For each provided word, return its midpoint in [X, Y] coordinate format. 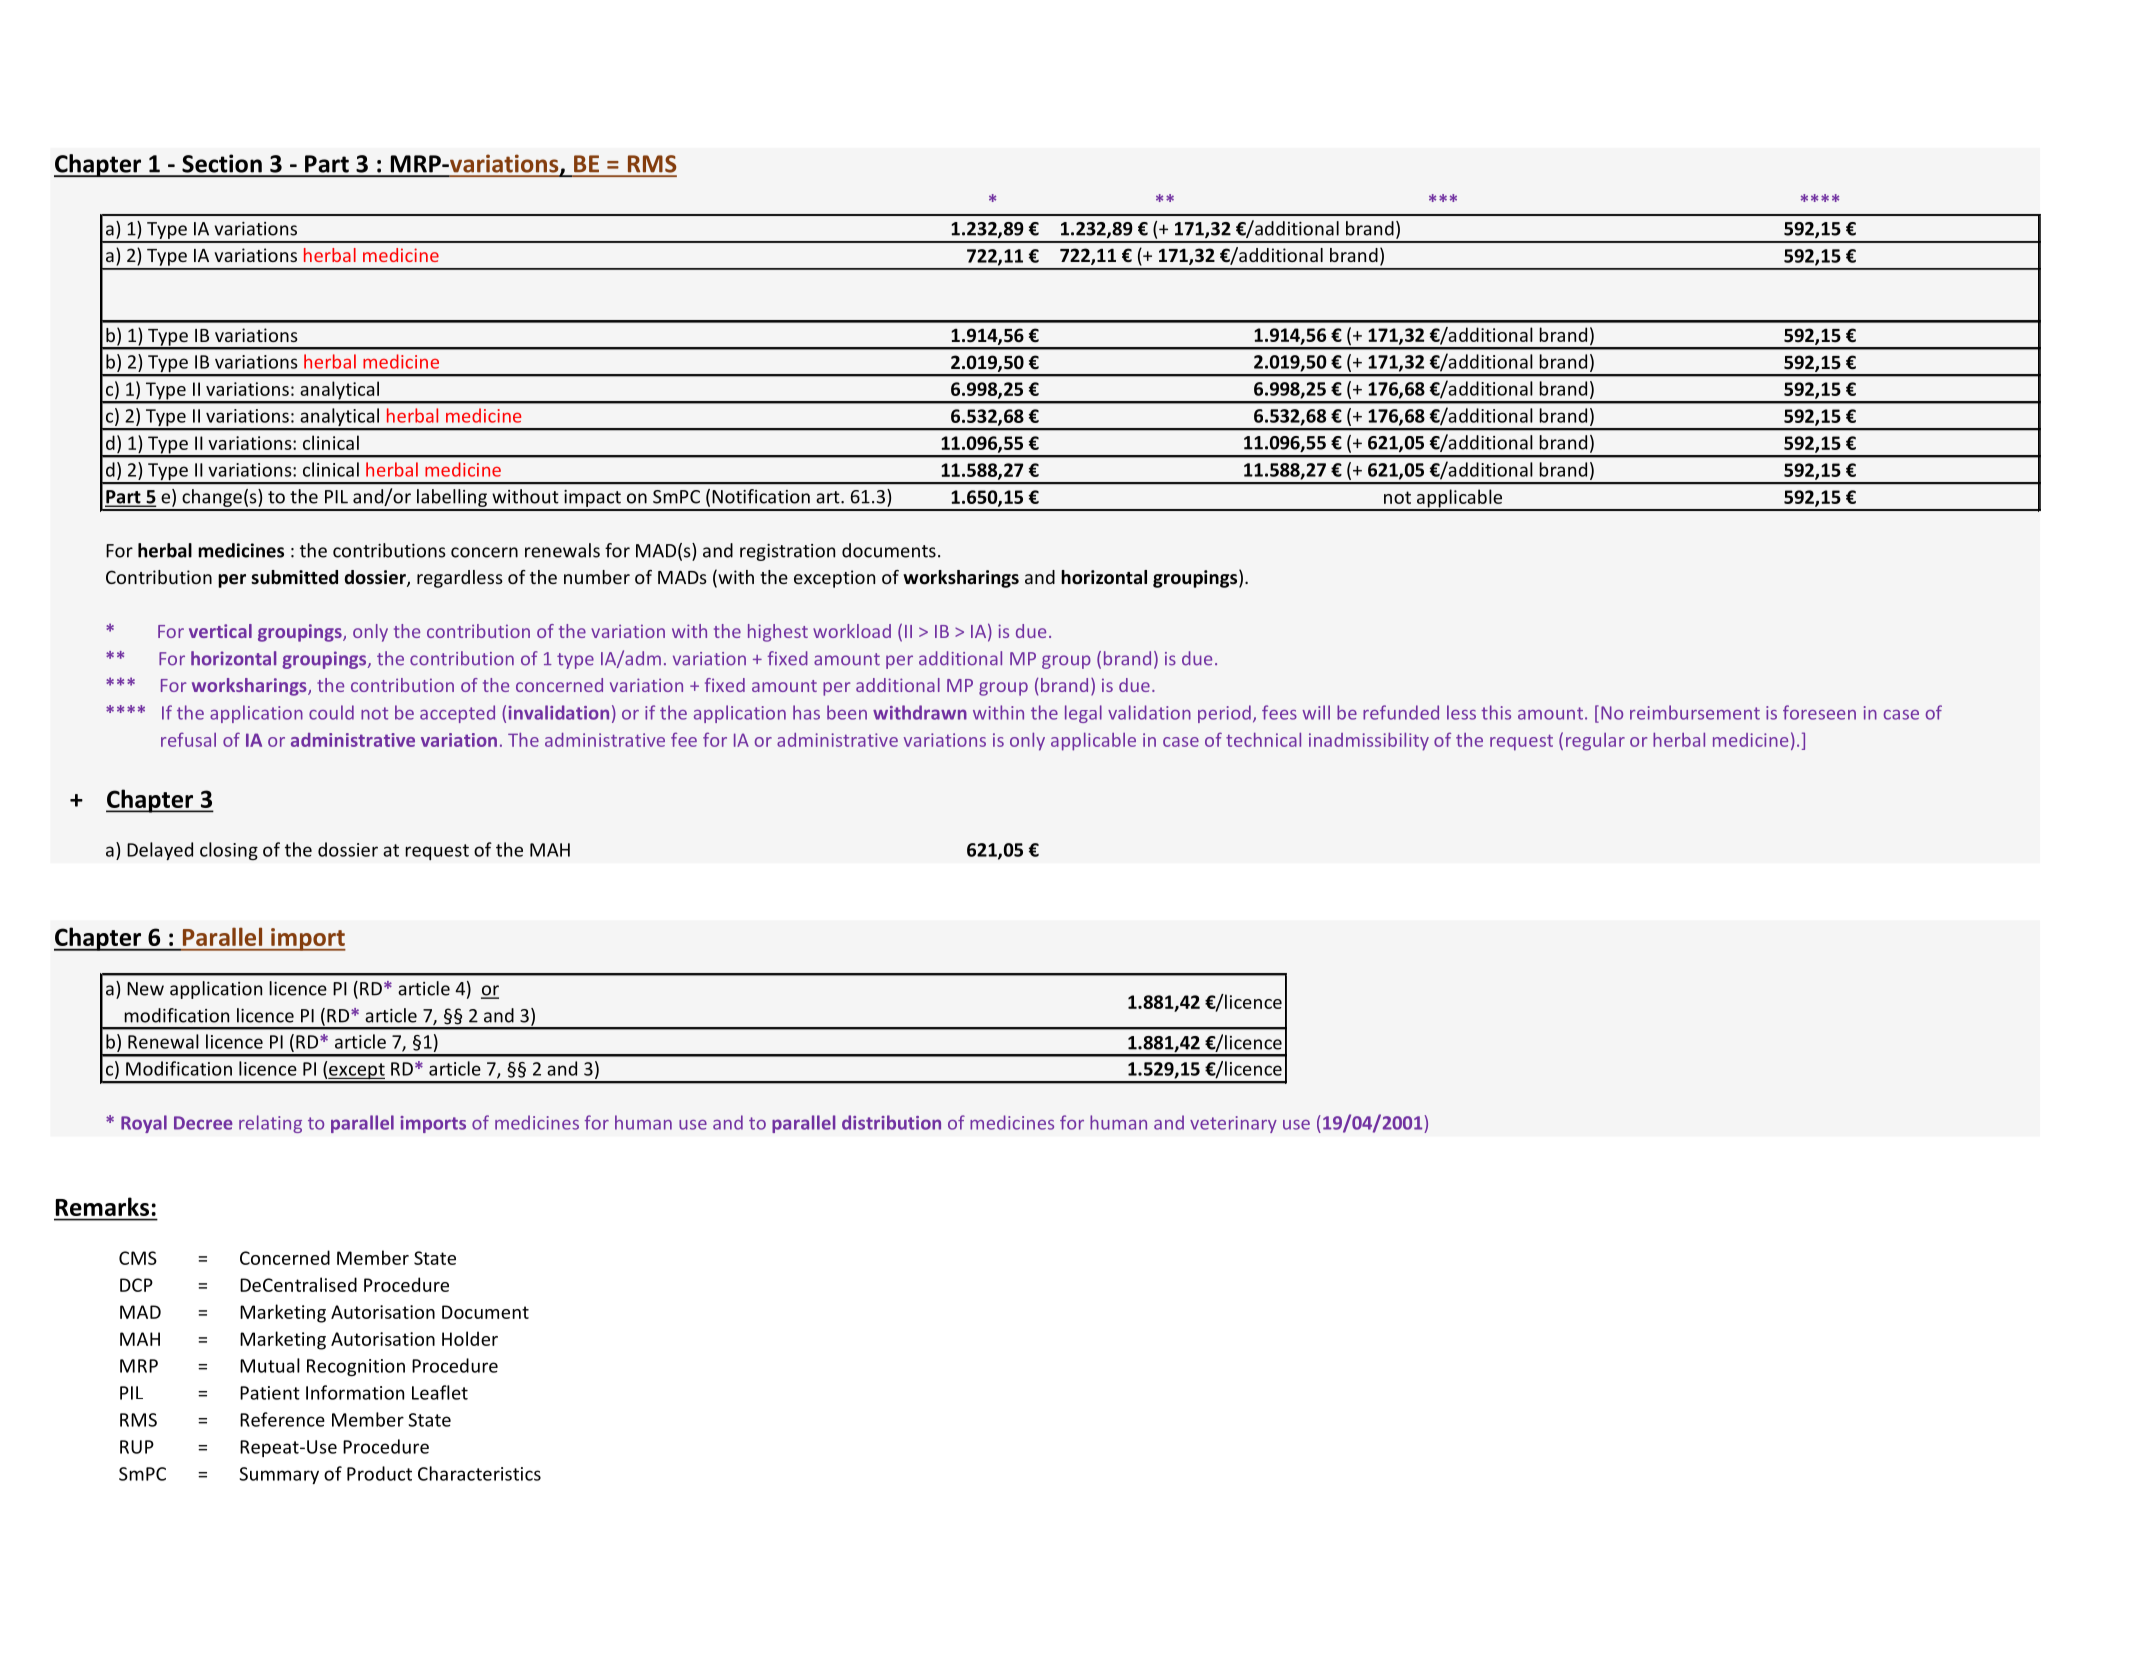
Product [379, 1473]
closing [229, 851]
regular [1595, 742]
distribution [891, 1122]
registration [787, 552]
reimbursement [1695, 712]
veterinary [1233, 1124]
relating [270, 1124]
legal [1083, 714]
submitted [294, 577]
